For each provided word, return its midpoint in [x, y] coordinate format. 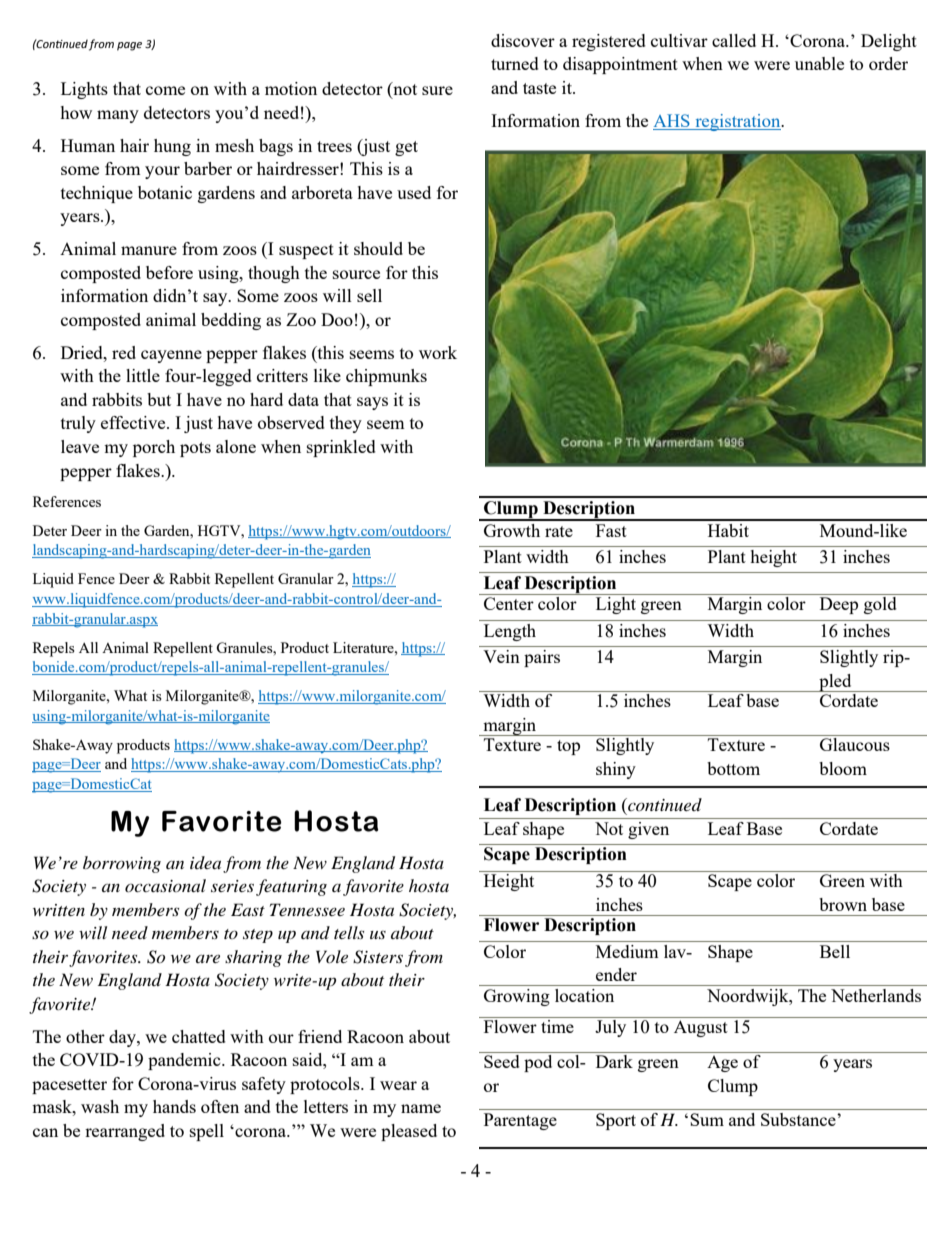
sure [437, 90]
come [165, 90]
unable [819, 63]
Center [509, 603]
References [67, 501]
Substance [799, 1119]
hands [174, 1106]
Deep [839, 605]
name [421, 1108]
